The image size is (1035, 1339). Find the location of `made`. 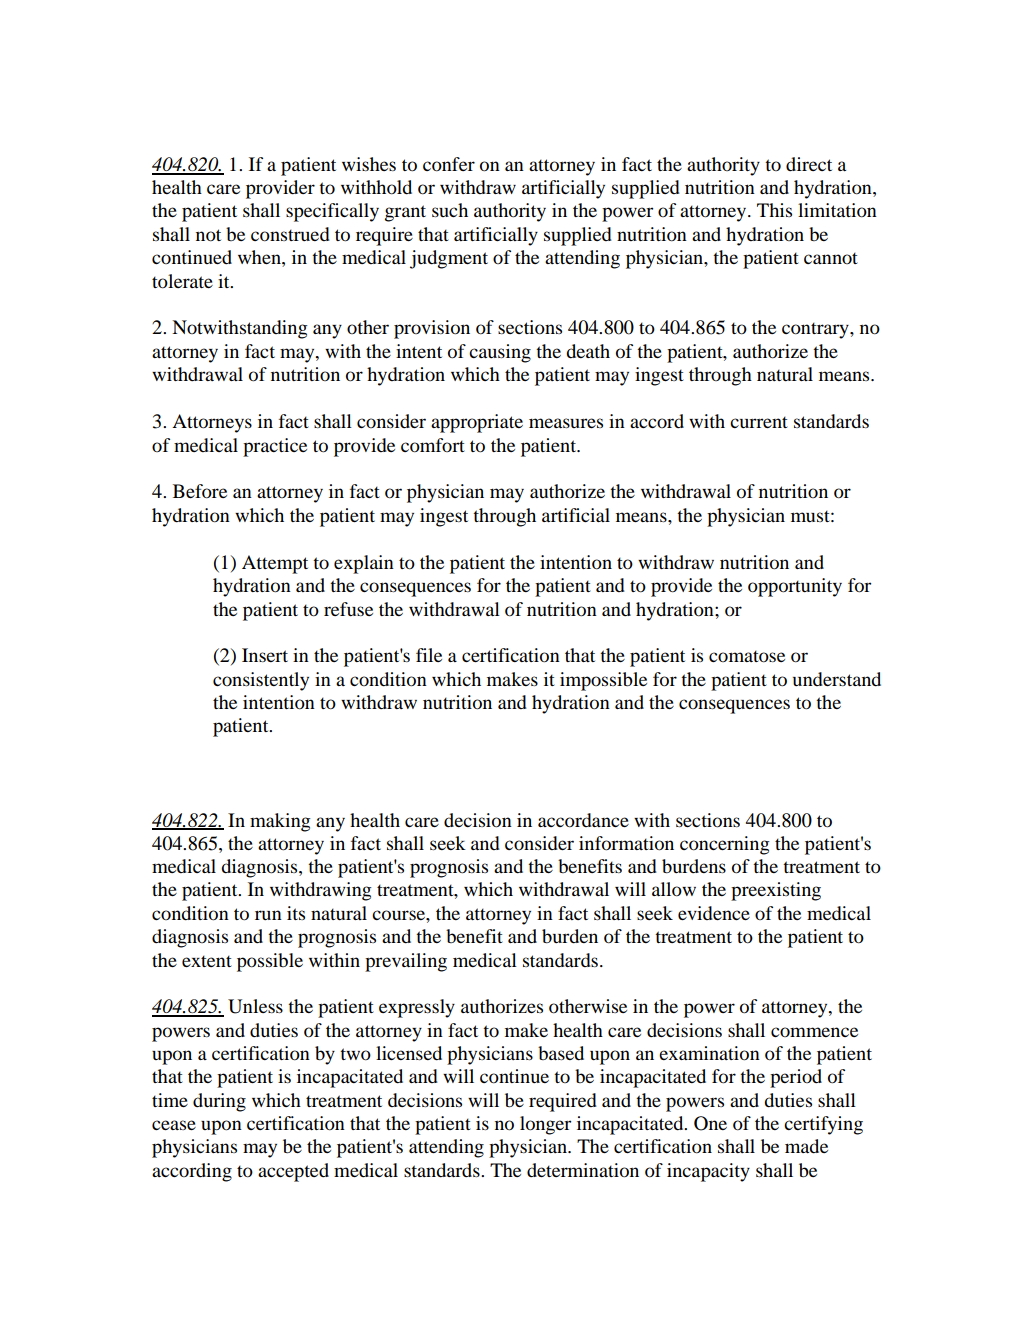

made is located at coordinates (806, 1146).
